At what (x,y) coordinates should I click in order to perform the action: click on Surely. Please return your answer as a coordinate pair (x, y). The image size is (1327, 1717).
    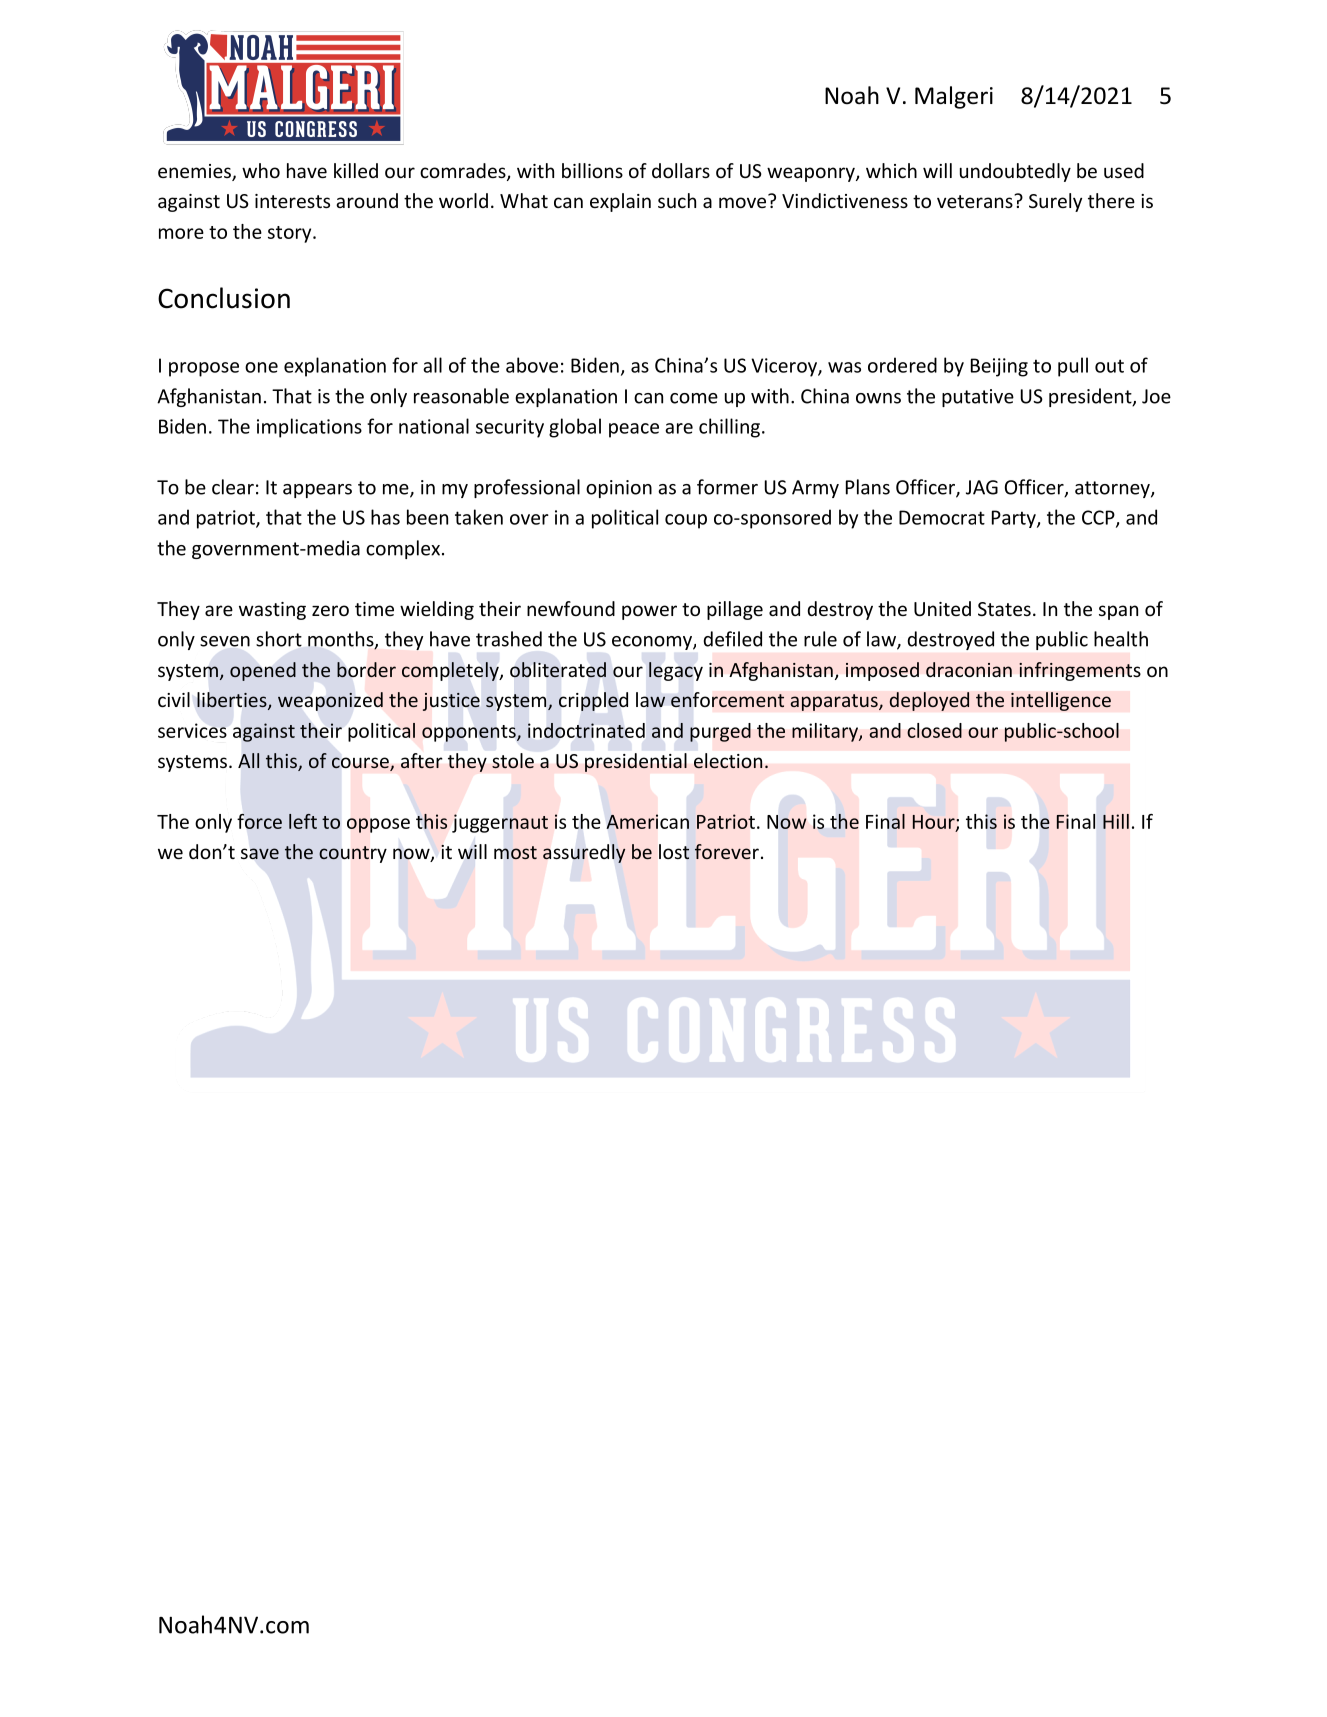
    Looking at the image, I should click on (1055, 202).
